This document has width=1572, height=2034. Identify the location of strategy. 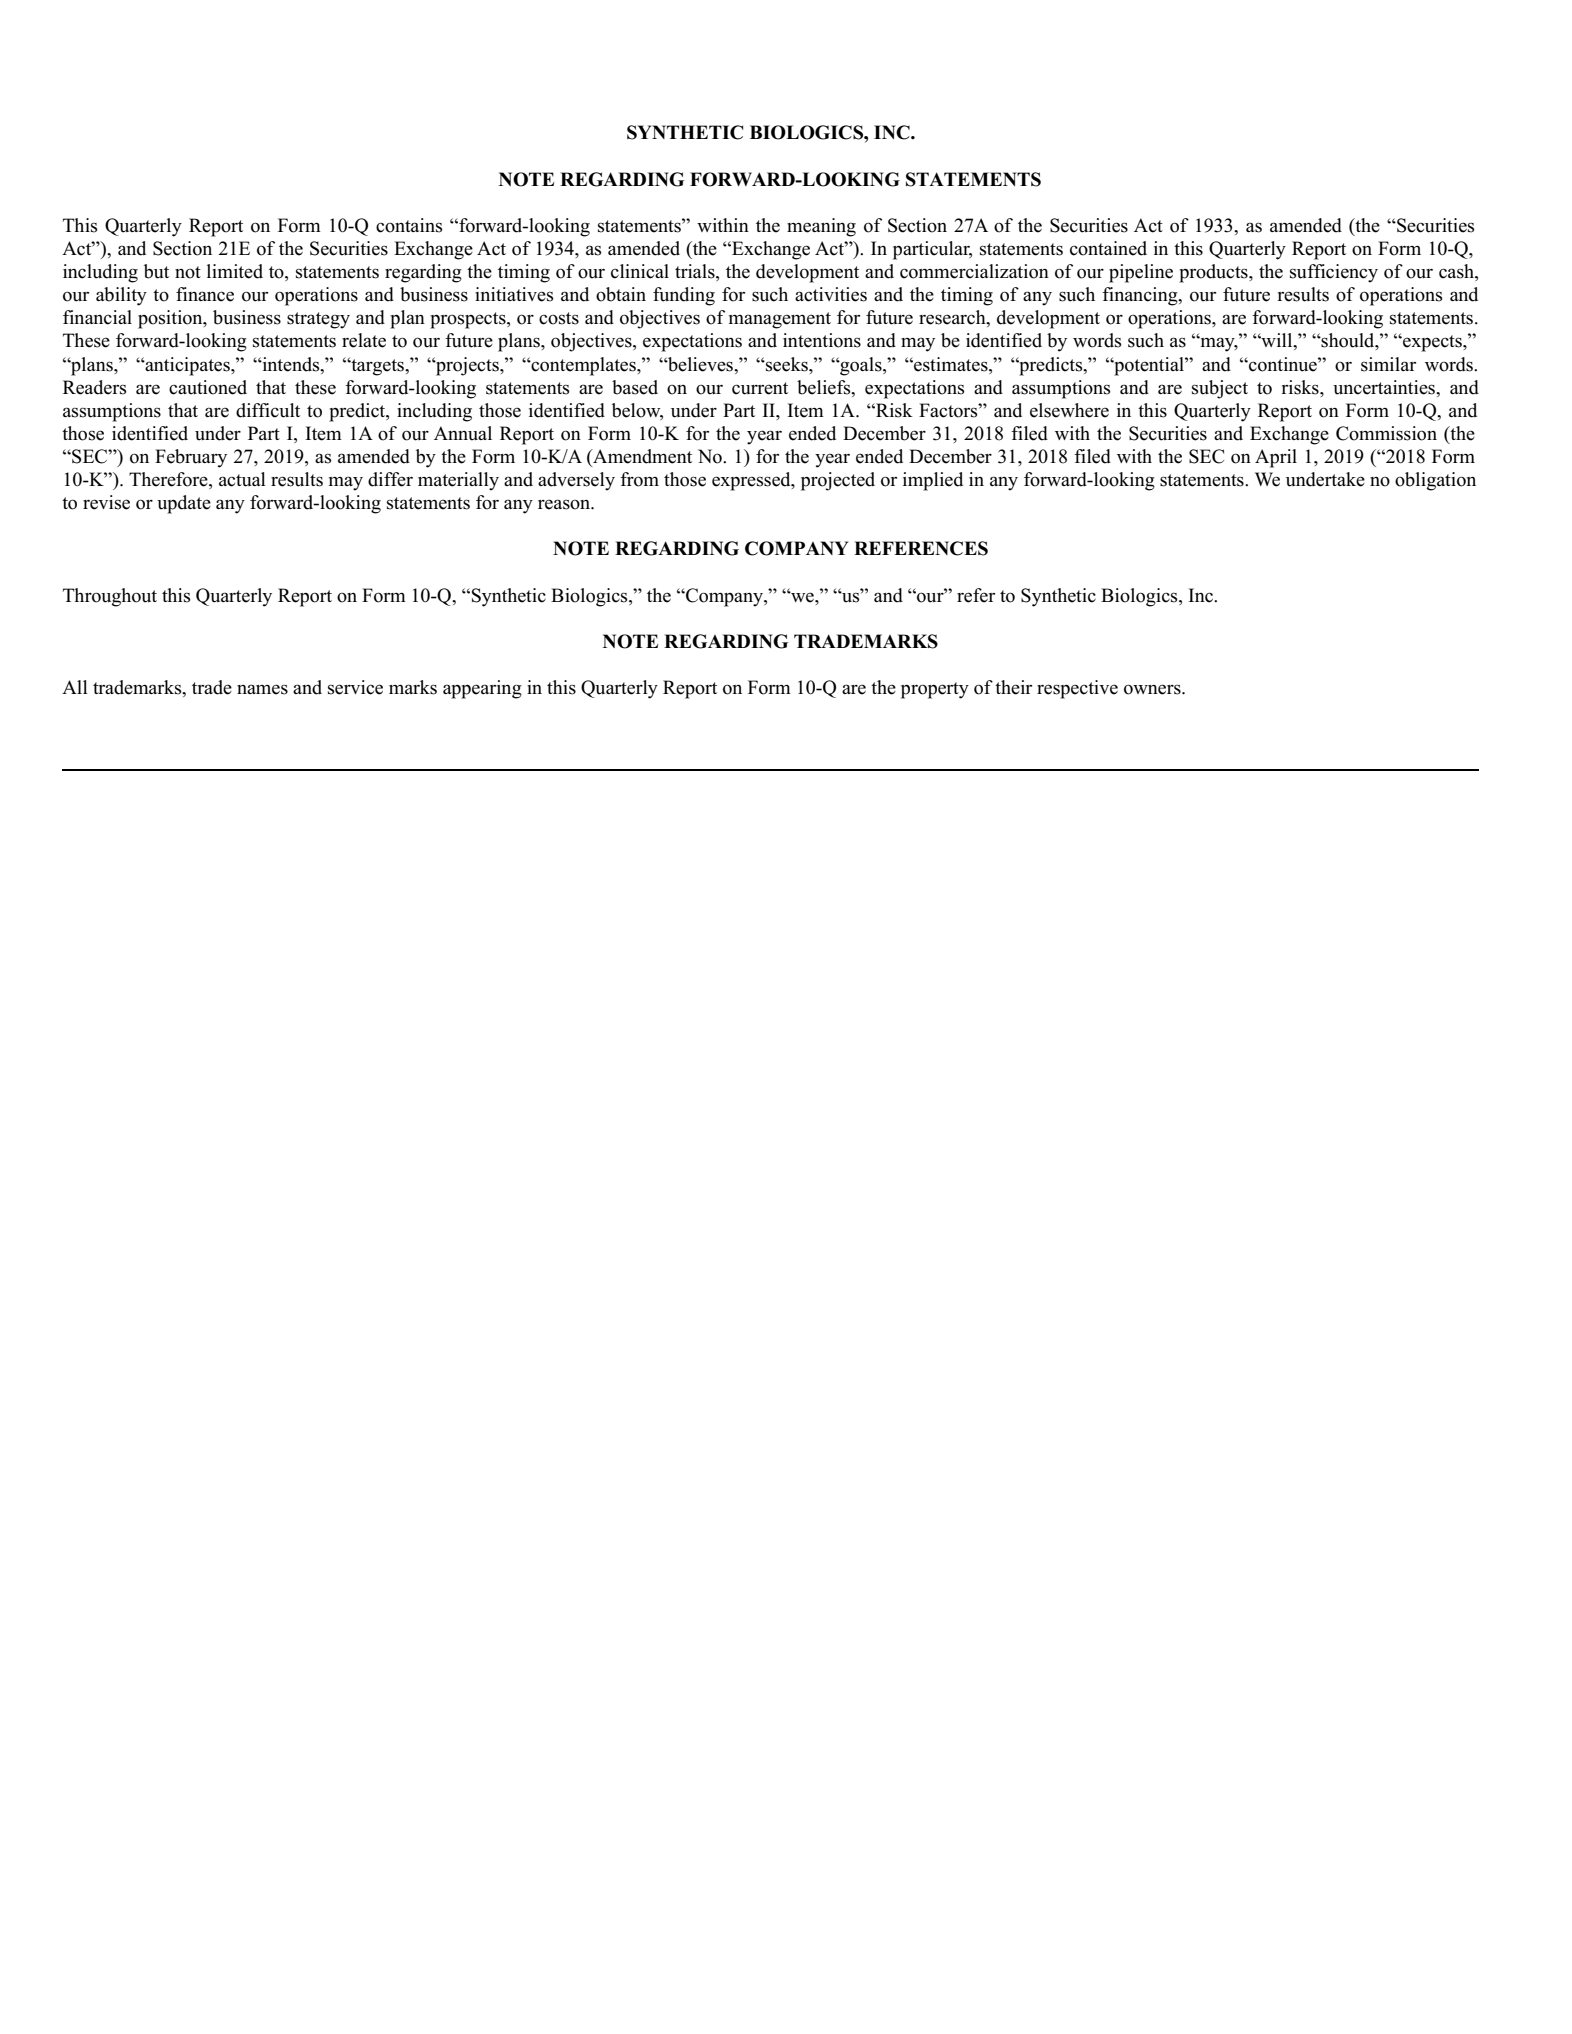
(318, 320).
